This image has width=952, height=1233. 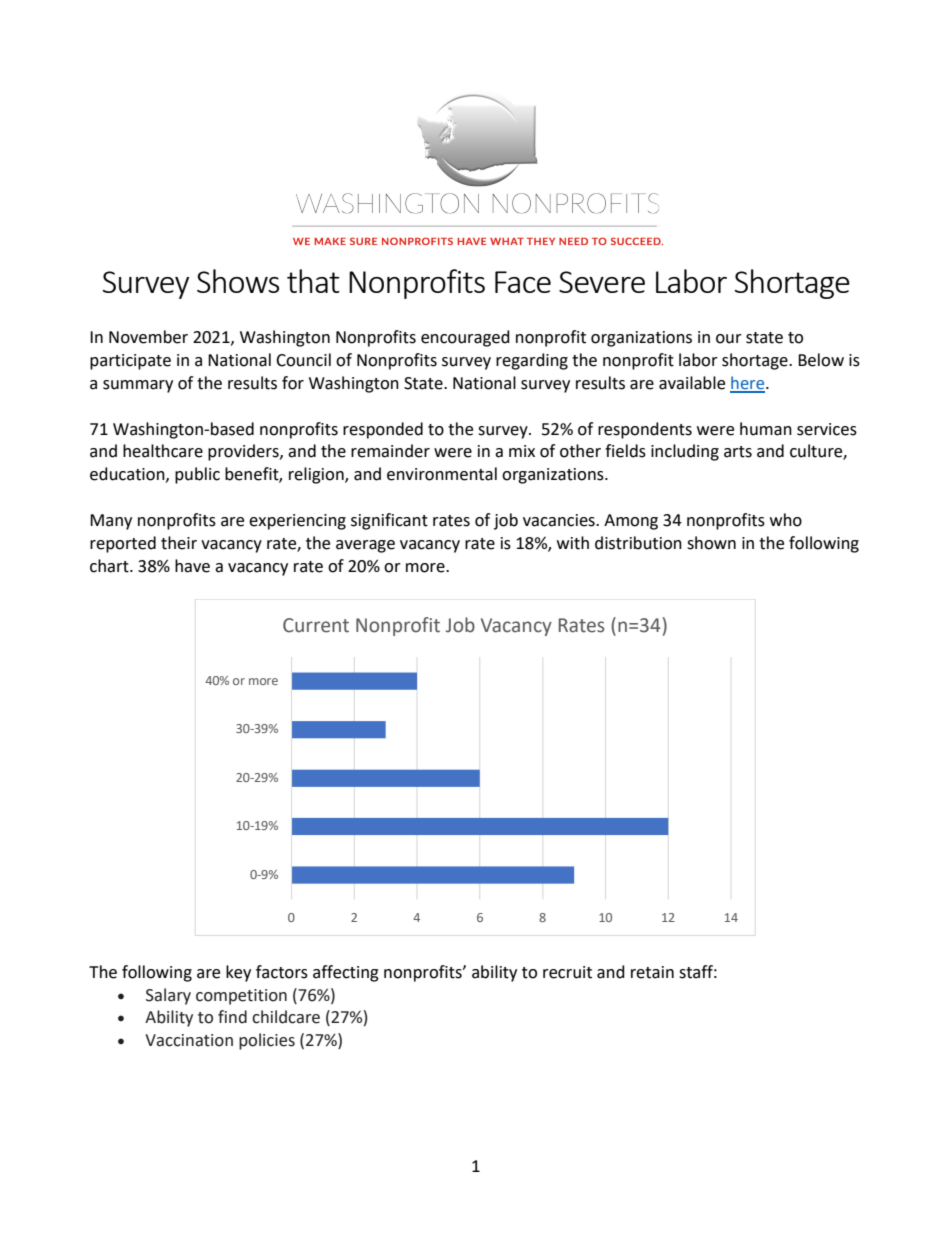 I want to click on find, so click(x=232, y=1017).
